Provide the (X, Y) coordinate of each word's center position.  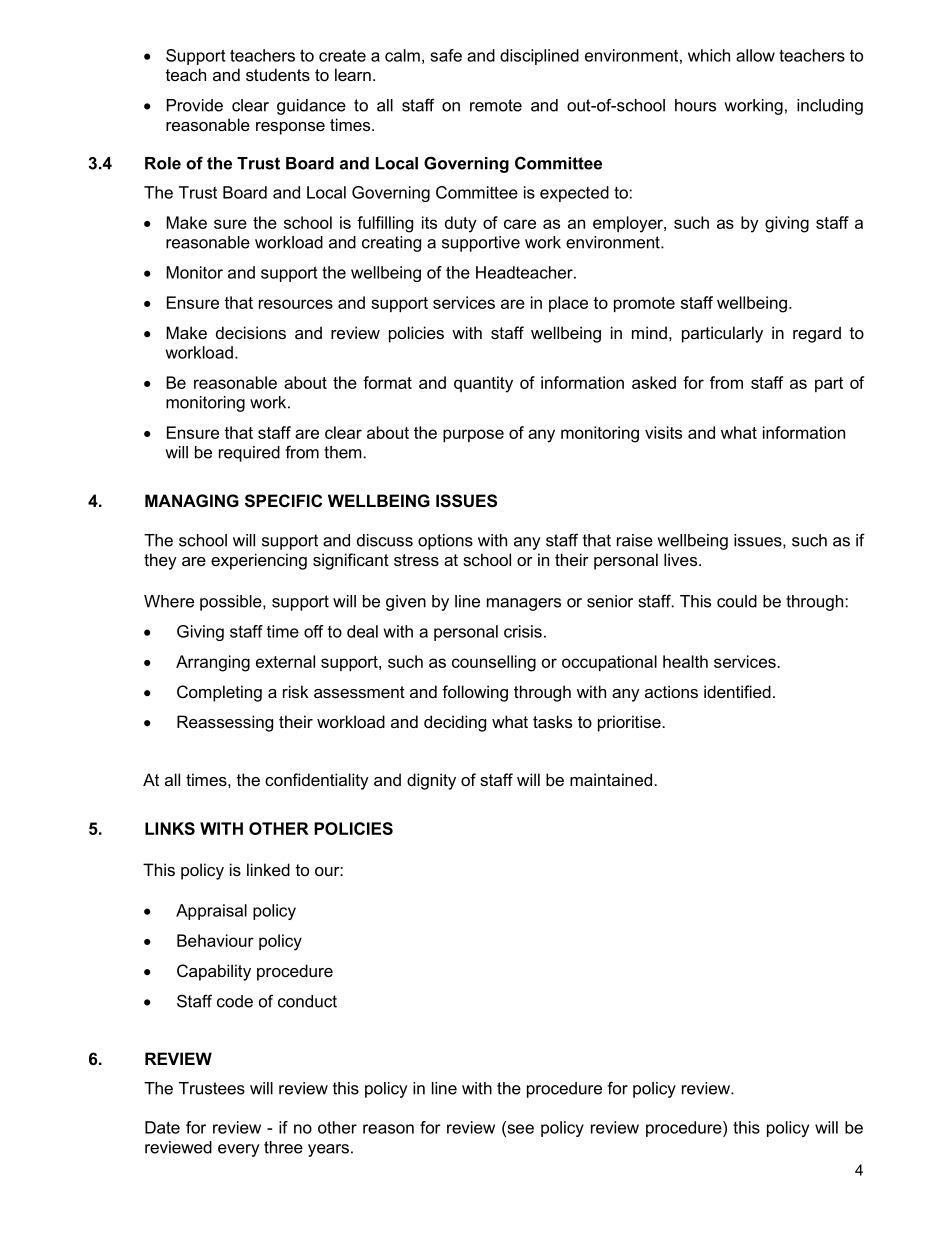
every (239, 1150)
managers (524, 604)
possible (232, 603)
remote (496, 105)
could (737, 601)
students (278, 74)
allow (755, 55)
